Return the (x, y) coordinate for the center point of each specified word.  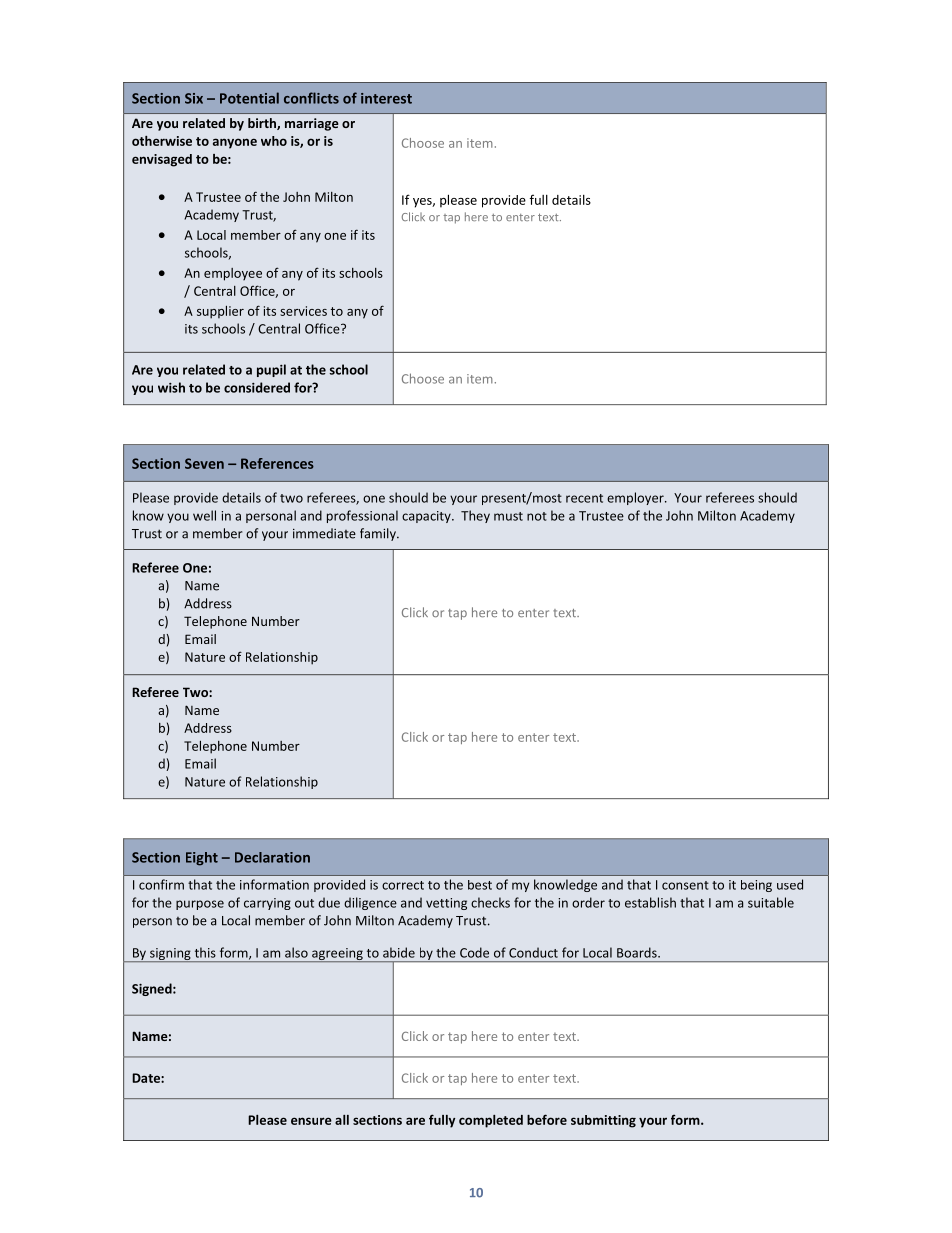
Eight (202, 859)
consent (685, 885)
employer (636, 498)
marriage (312, 124)
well (204, 515)
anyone (235, 143)
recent (584, 498)
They (475, 516)
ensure (311, 1121)
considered (257, 387)
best (480, 885)
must (508, 516)
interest (386, 98)
